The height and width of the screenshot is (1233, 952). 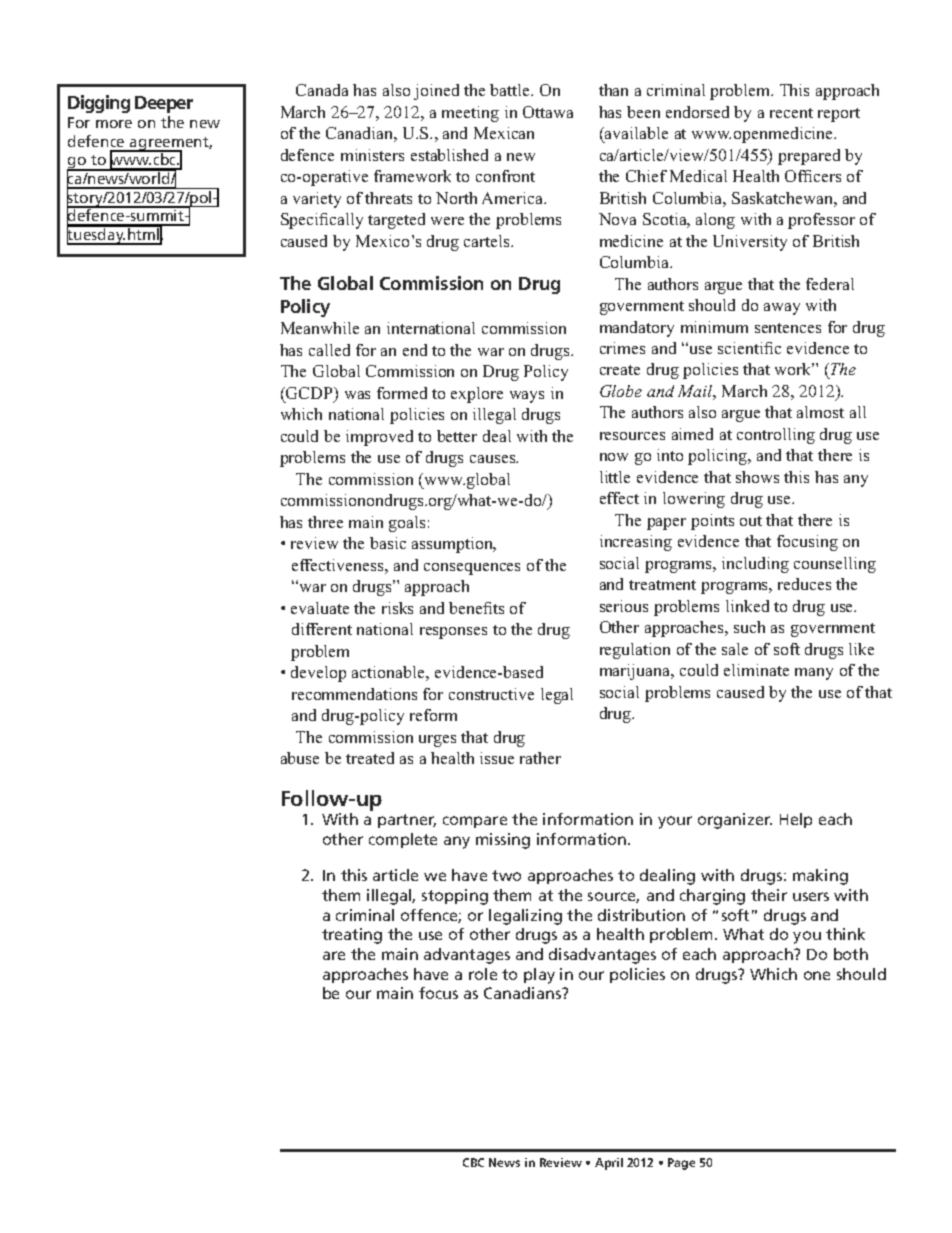 What do you see at coordinates (796, 820) in the screenshot?
I see `Help` at bounding box center [796, 820].
